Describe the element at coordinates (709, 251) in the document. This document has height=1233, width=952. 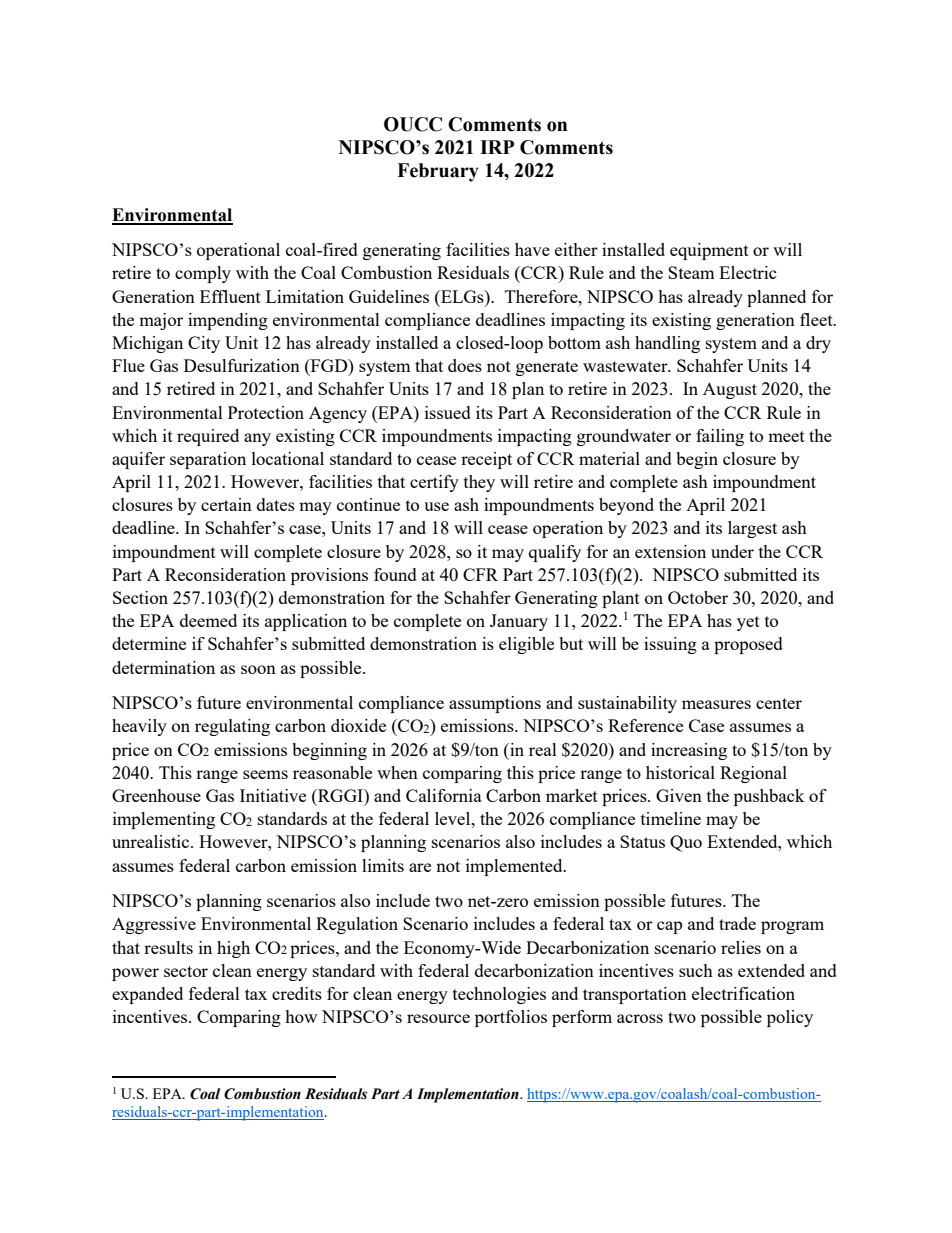
I see `equipment` at that location.
